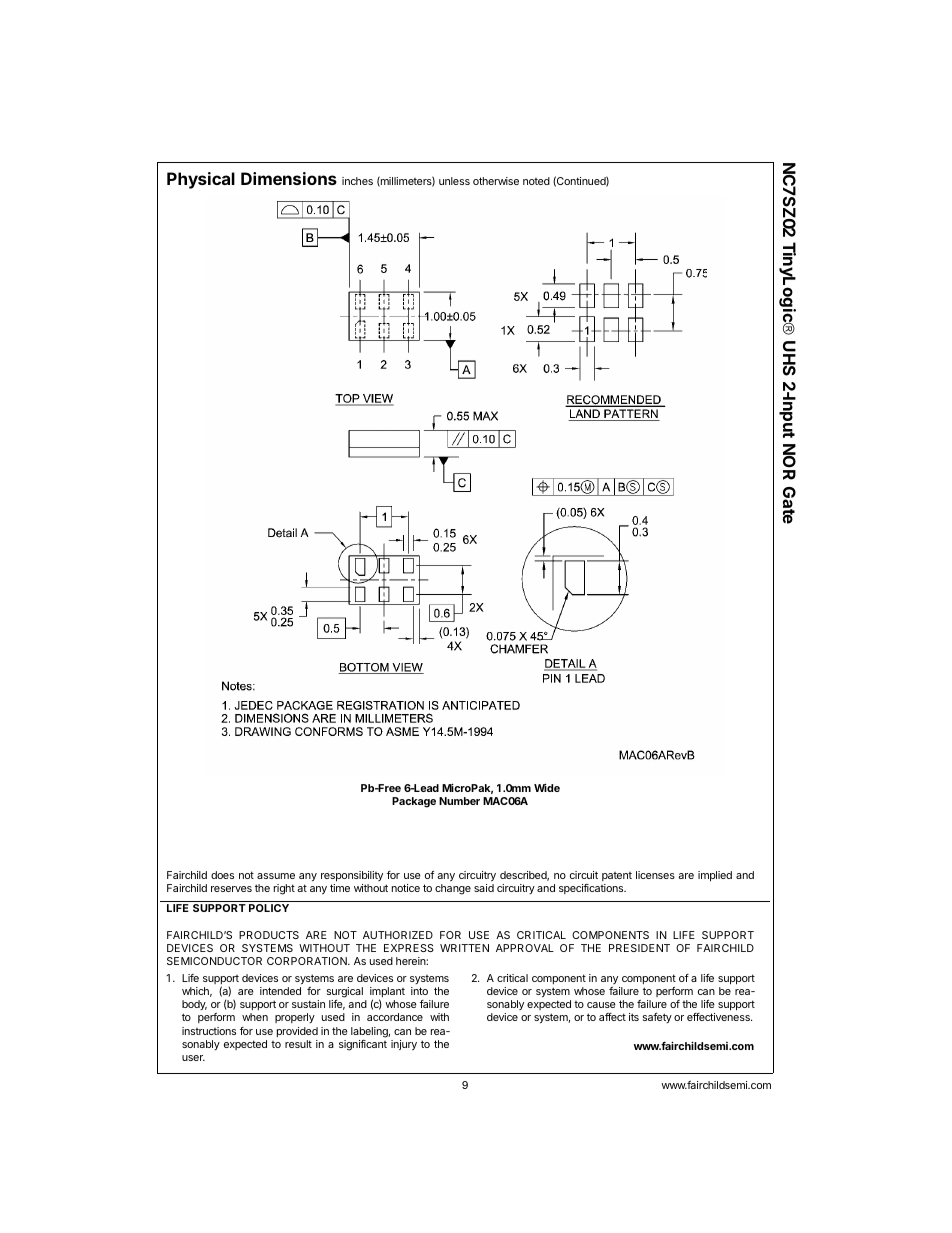 The image size is (952, 1233). I want to click on Package, so click(414, 802).
